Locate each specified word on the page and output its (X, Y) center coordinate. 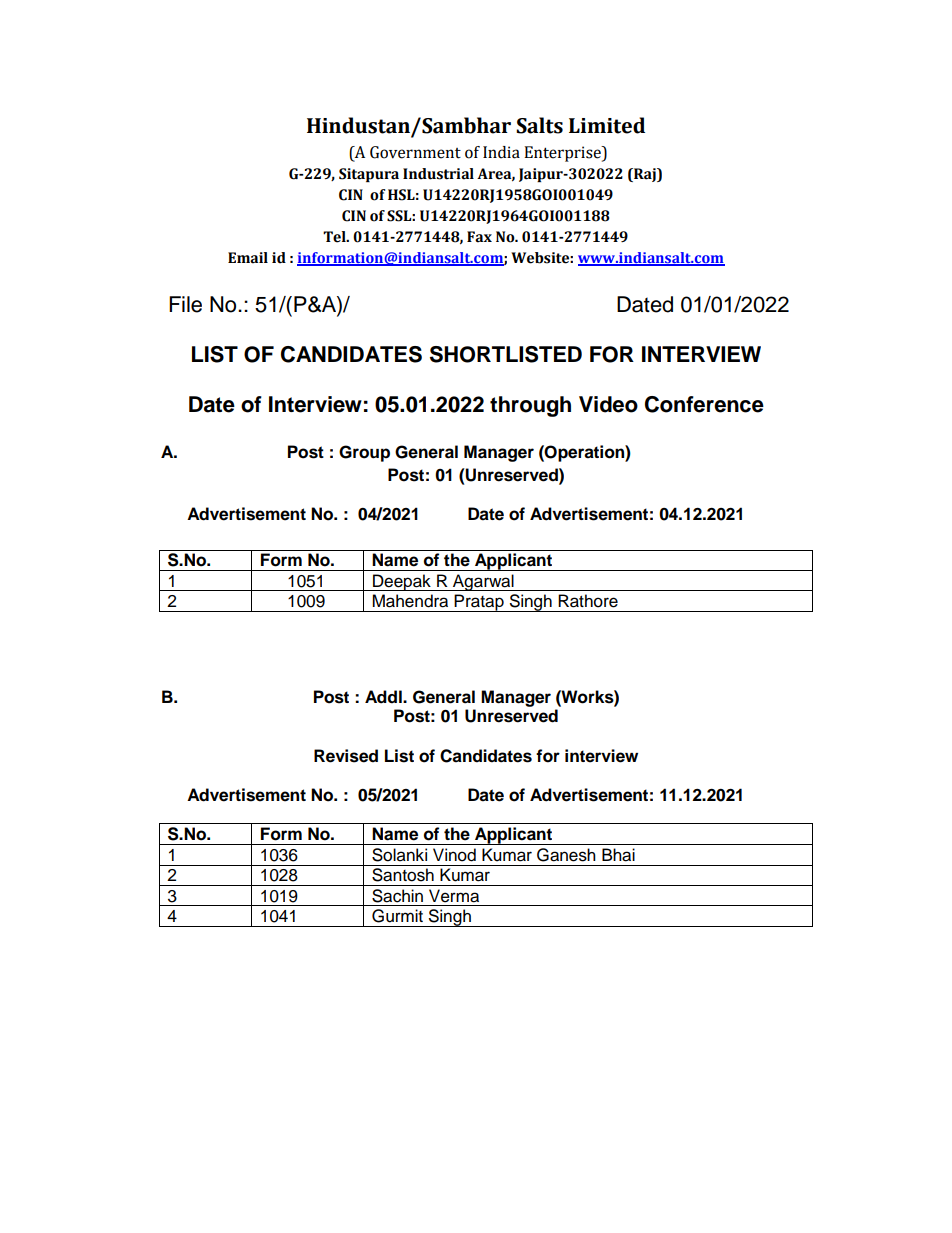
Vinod (454, 855)
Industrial (438, 174)
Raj (645, 175)
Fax (479, 237)
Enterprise (563, 154)
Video (608, 404)
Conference (704, 404)
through (530, 406)
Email (248, 258)
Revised (346, 756)
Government (415, 152)
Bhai (618, 855)
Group (364, 453)
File (185, 304)
